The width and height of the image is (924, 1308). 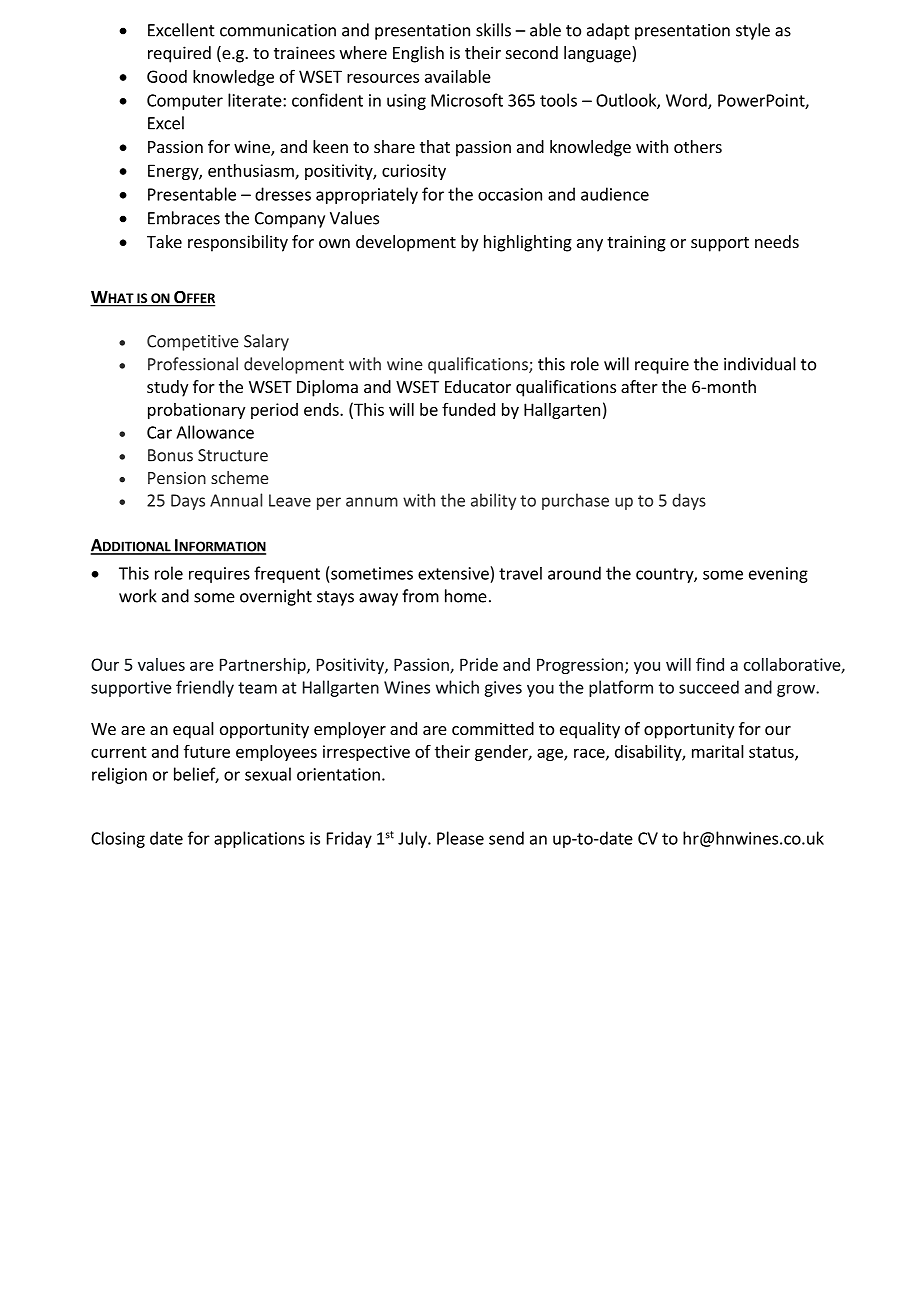 I want to click on funded, so click(x=468, y=409).
